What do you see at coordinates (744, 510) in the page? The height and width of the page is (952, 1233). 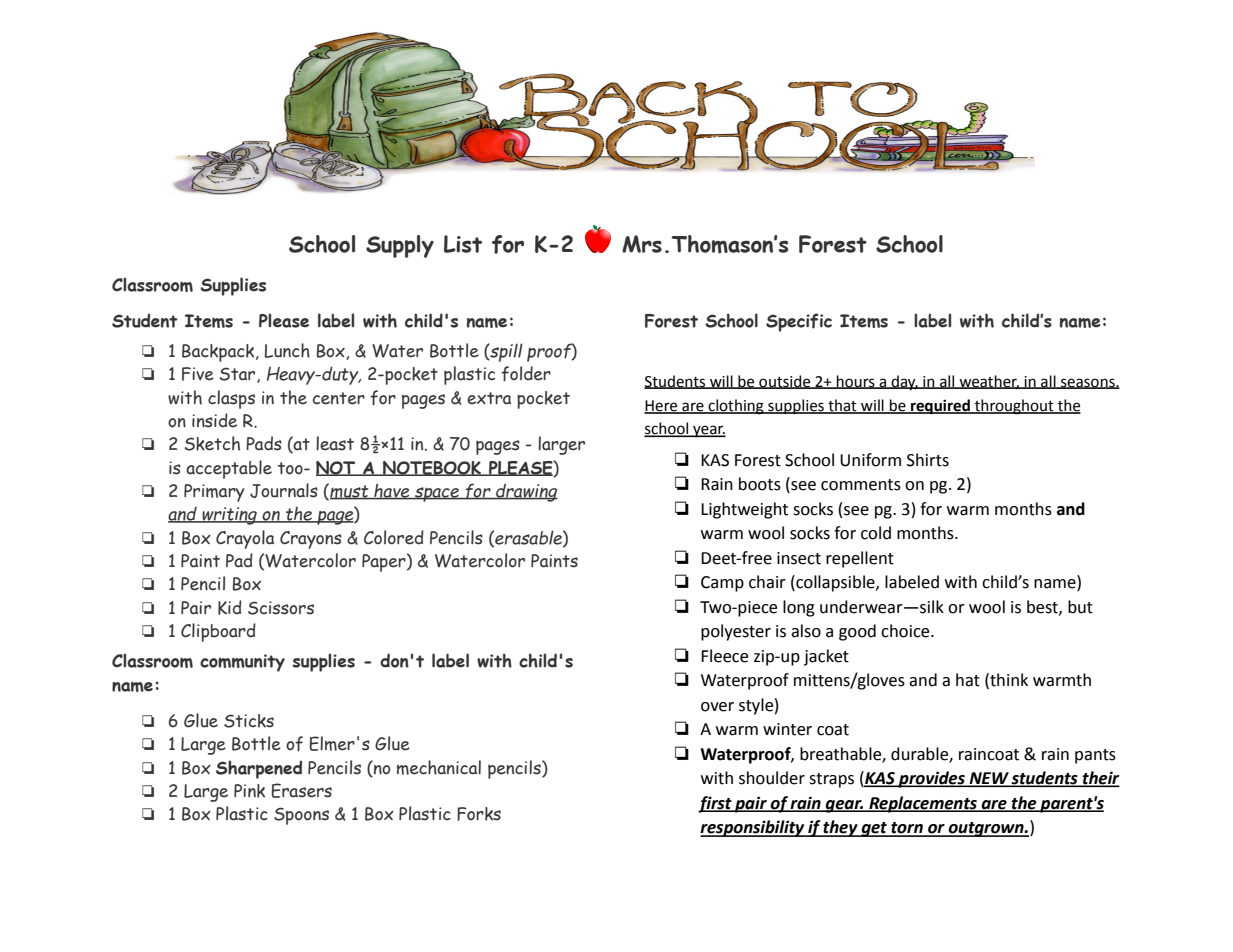 I see `Lightweight` at bounding box center [744, 510].
